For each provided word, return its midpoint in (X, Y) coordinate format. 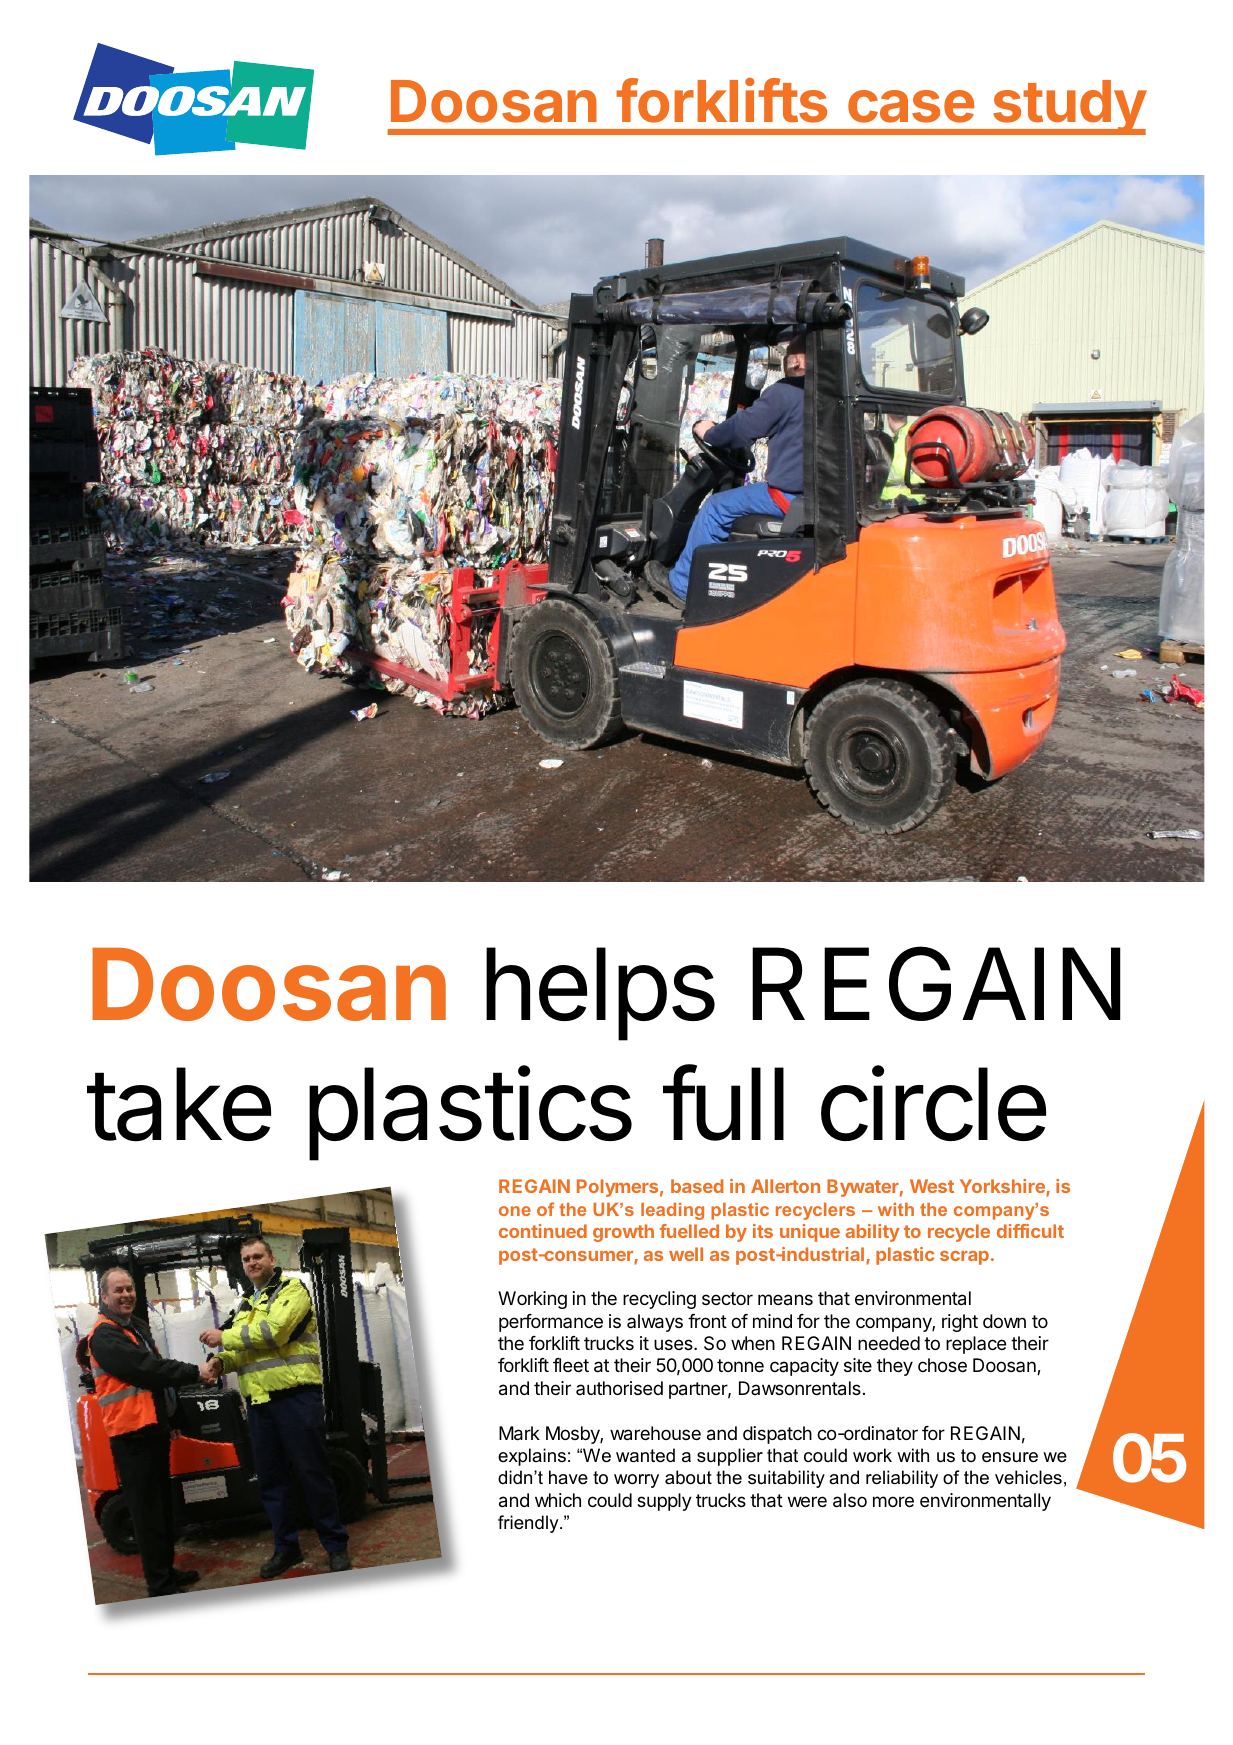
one (515, 1211)
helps (600, 994)
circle (933, 1103)
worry (636, 1481)
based (697, 1186)
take (179, 1104)
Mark (519, 1433)
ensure (1010, 1457)
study (1069, 107)
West (932, 1186)
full (723, 1103)
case (911, 106)
